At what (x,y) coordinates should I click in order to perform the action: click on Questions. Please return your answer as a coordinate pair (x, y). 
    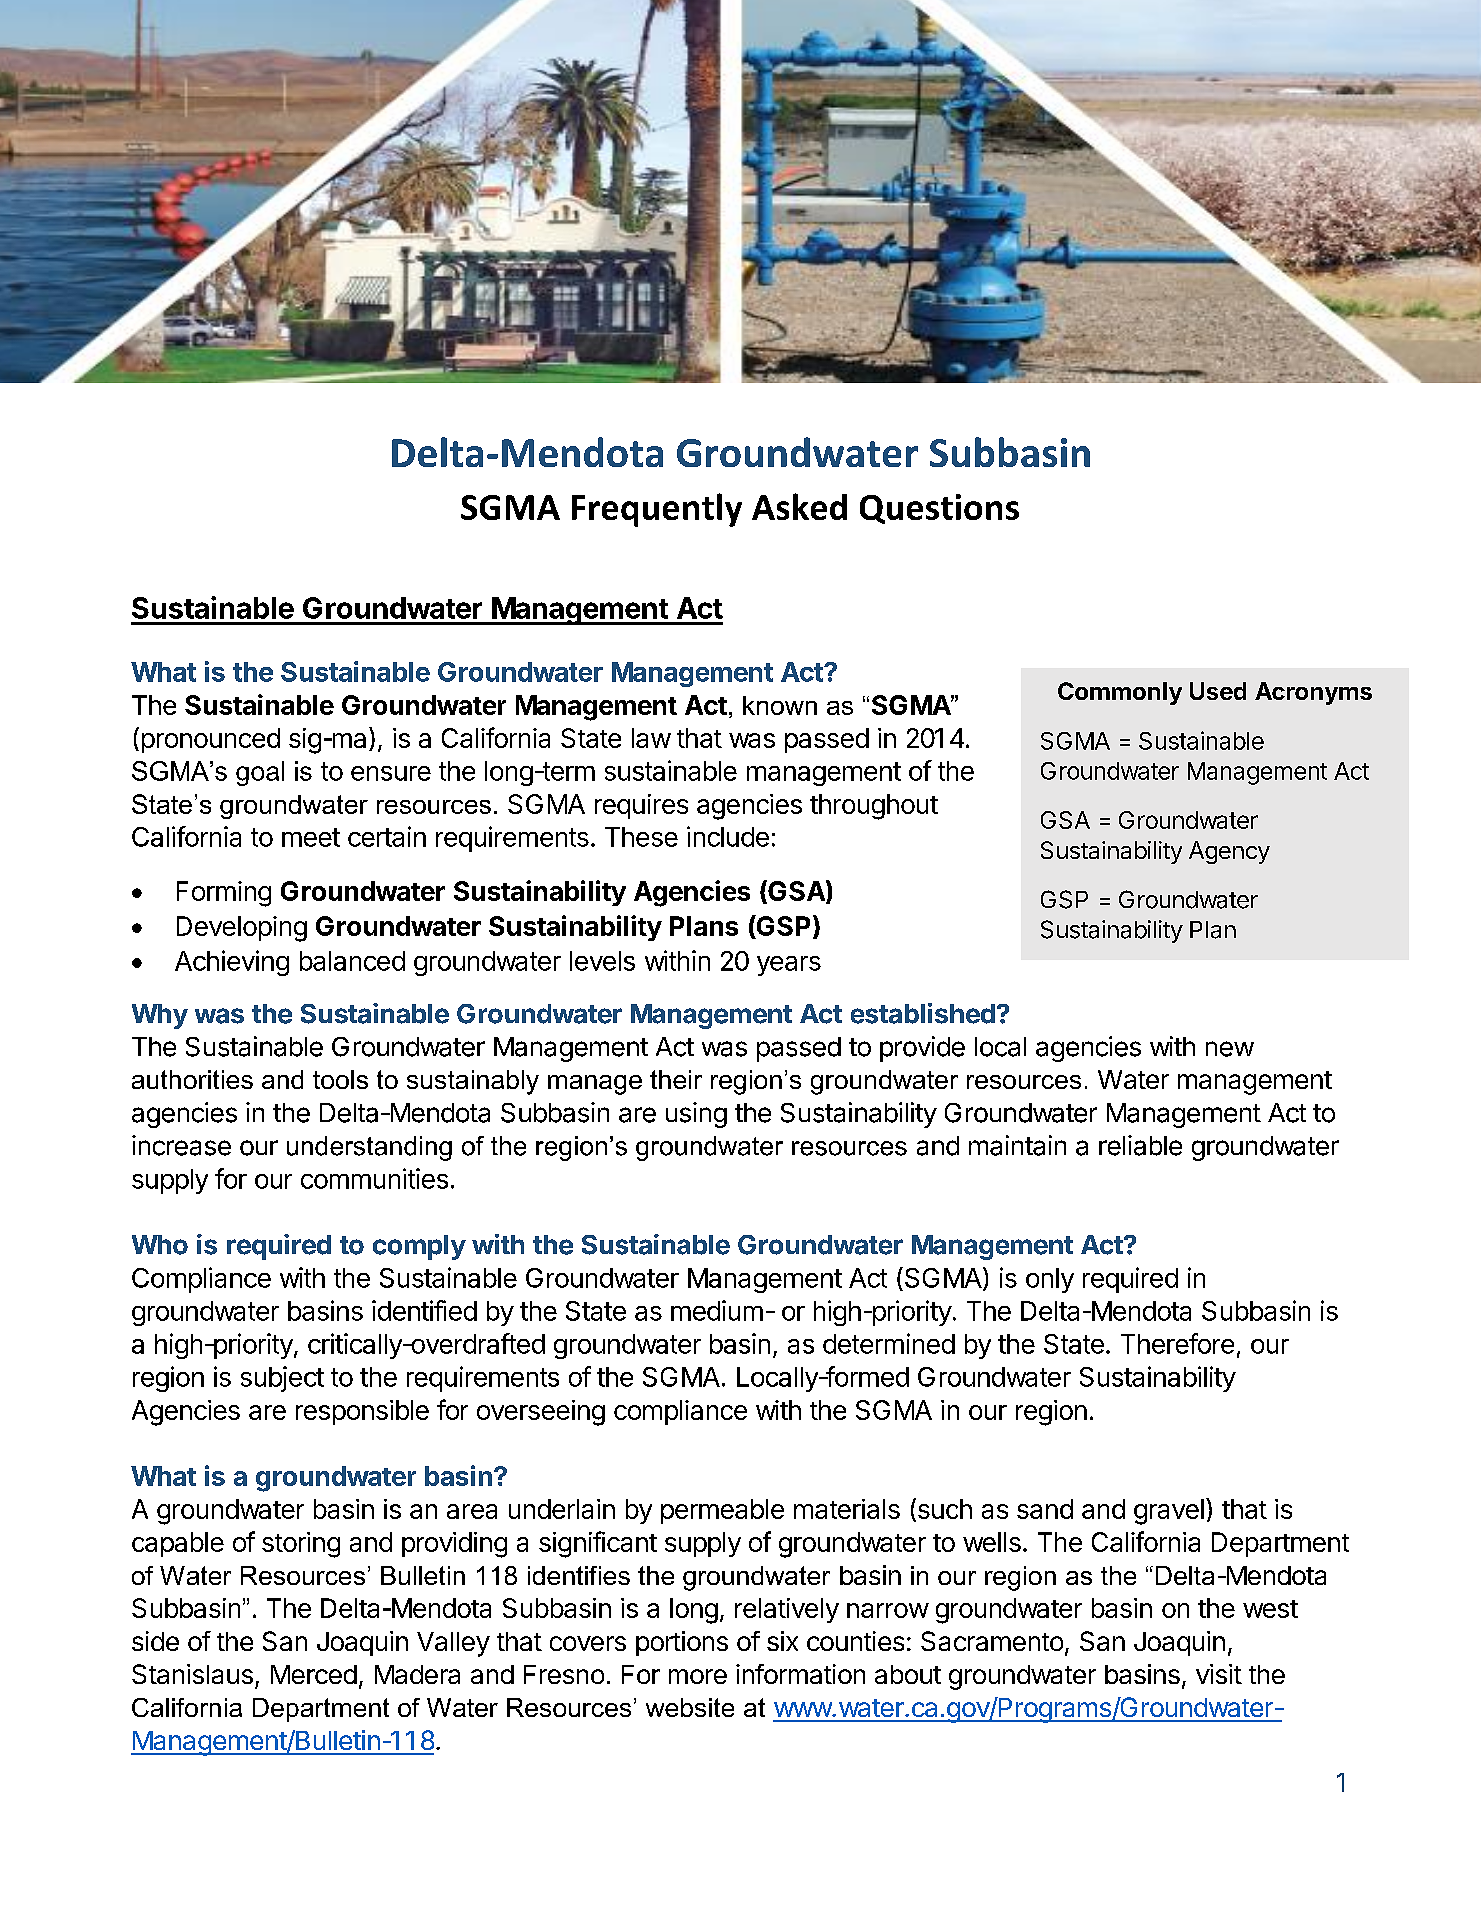
    Looking at the image, I should click on (939, 509).
